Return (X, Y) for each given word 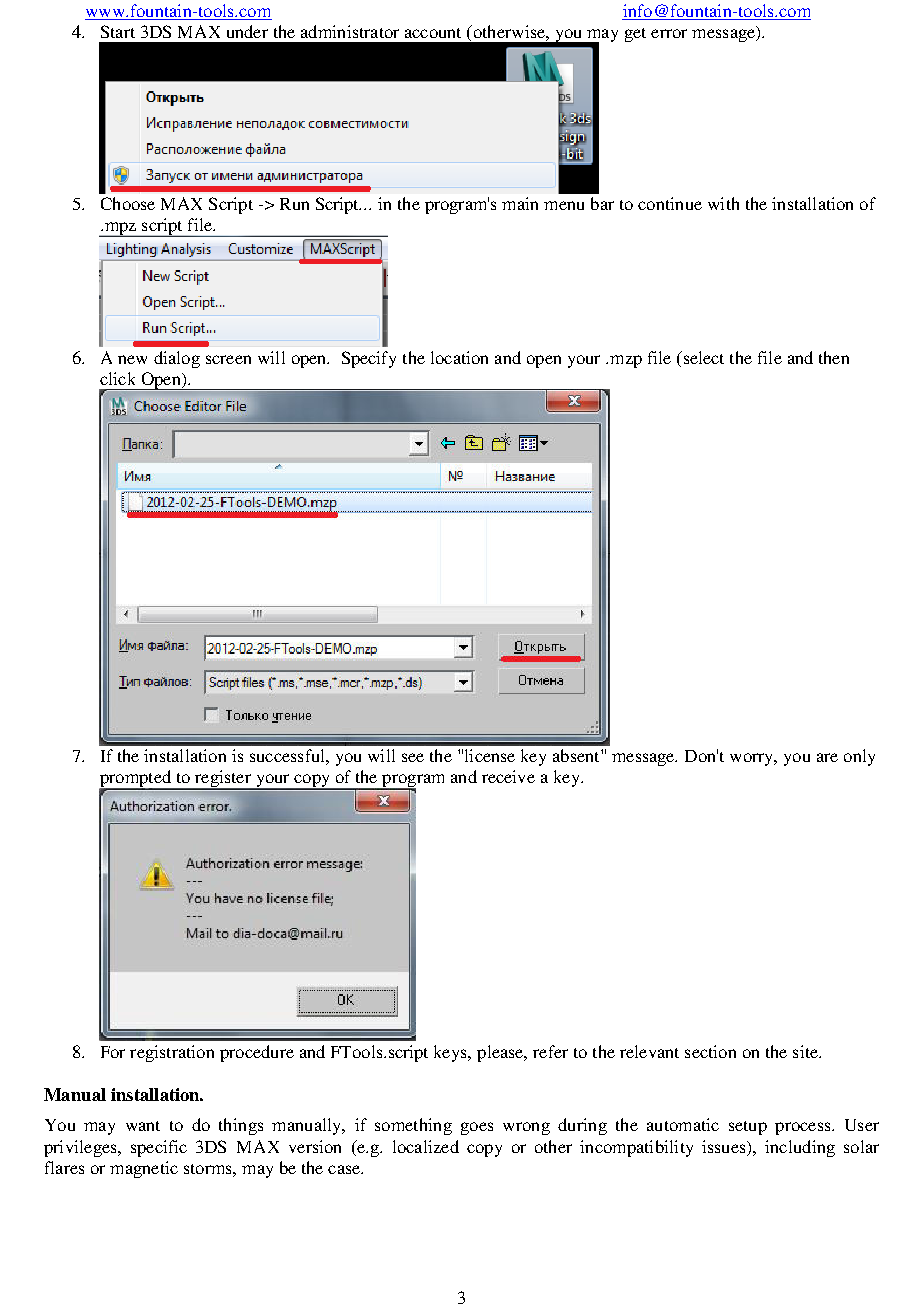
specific (159, 1148)
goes (477, 1128)
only (859, 757)
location (459, 357)
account (433, 33)
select (702, 357)
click (117, 378)
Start (118, 31)
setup (748, 1128)
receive (508, 776)
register (223, 780)
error (669, 33)
